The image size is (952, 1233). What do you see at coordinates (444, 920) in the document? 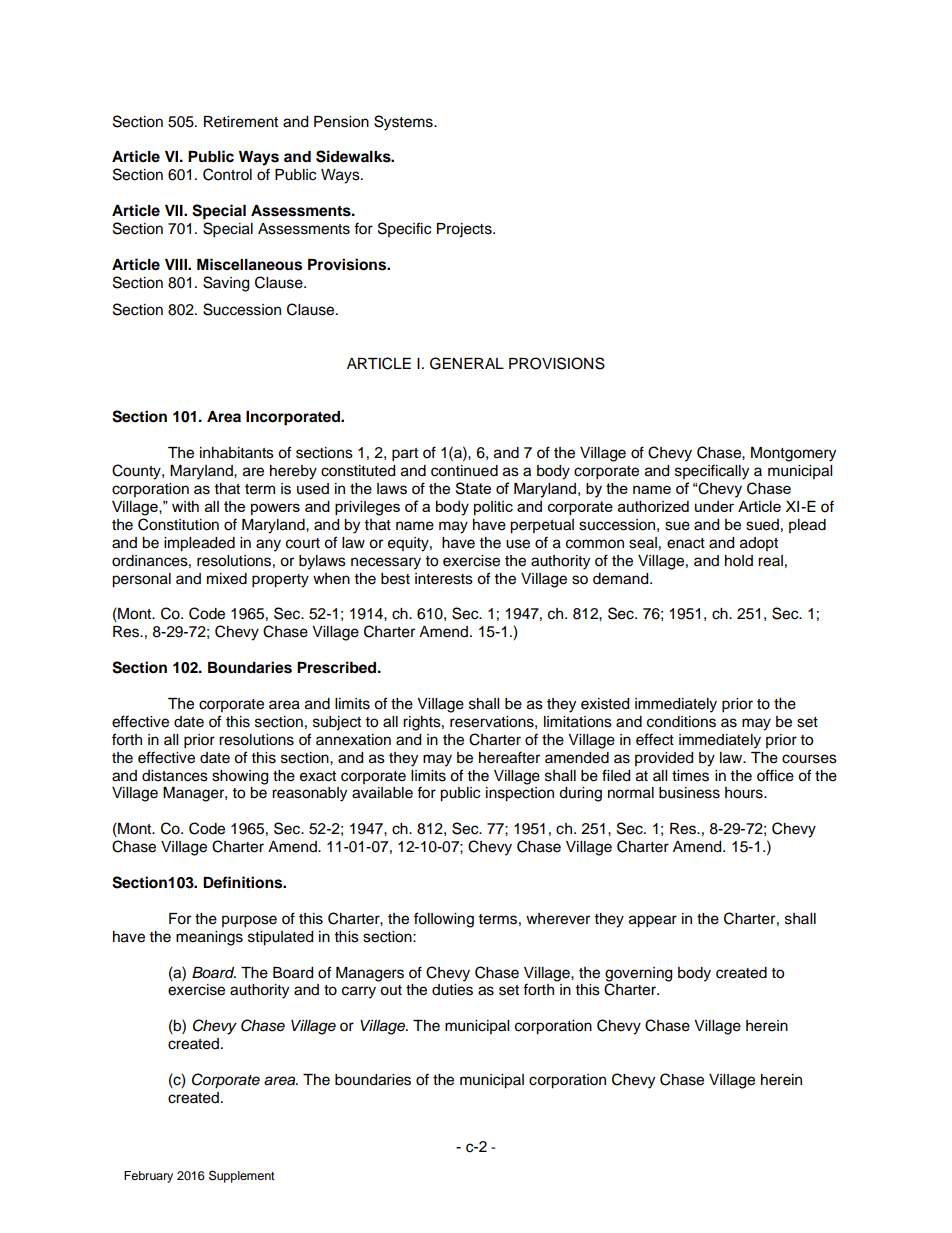
I see `following` at bounding box center [444, 920].
